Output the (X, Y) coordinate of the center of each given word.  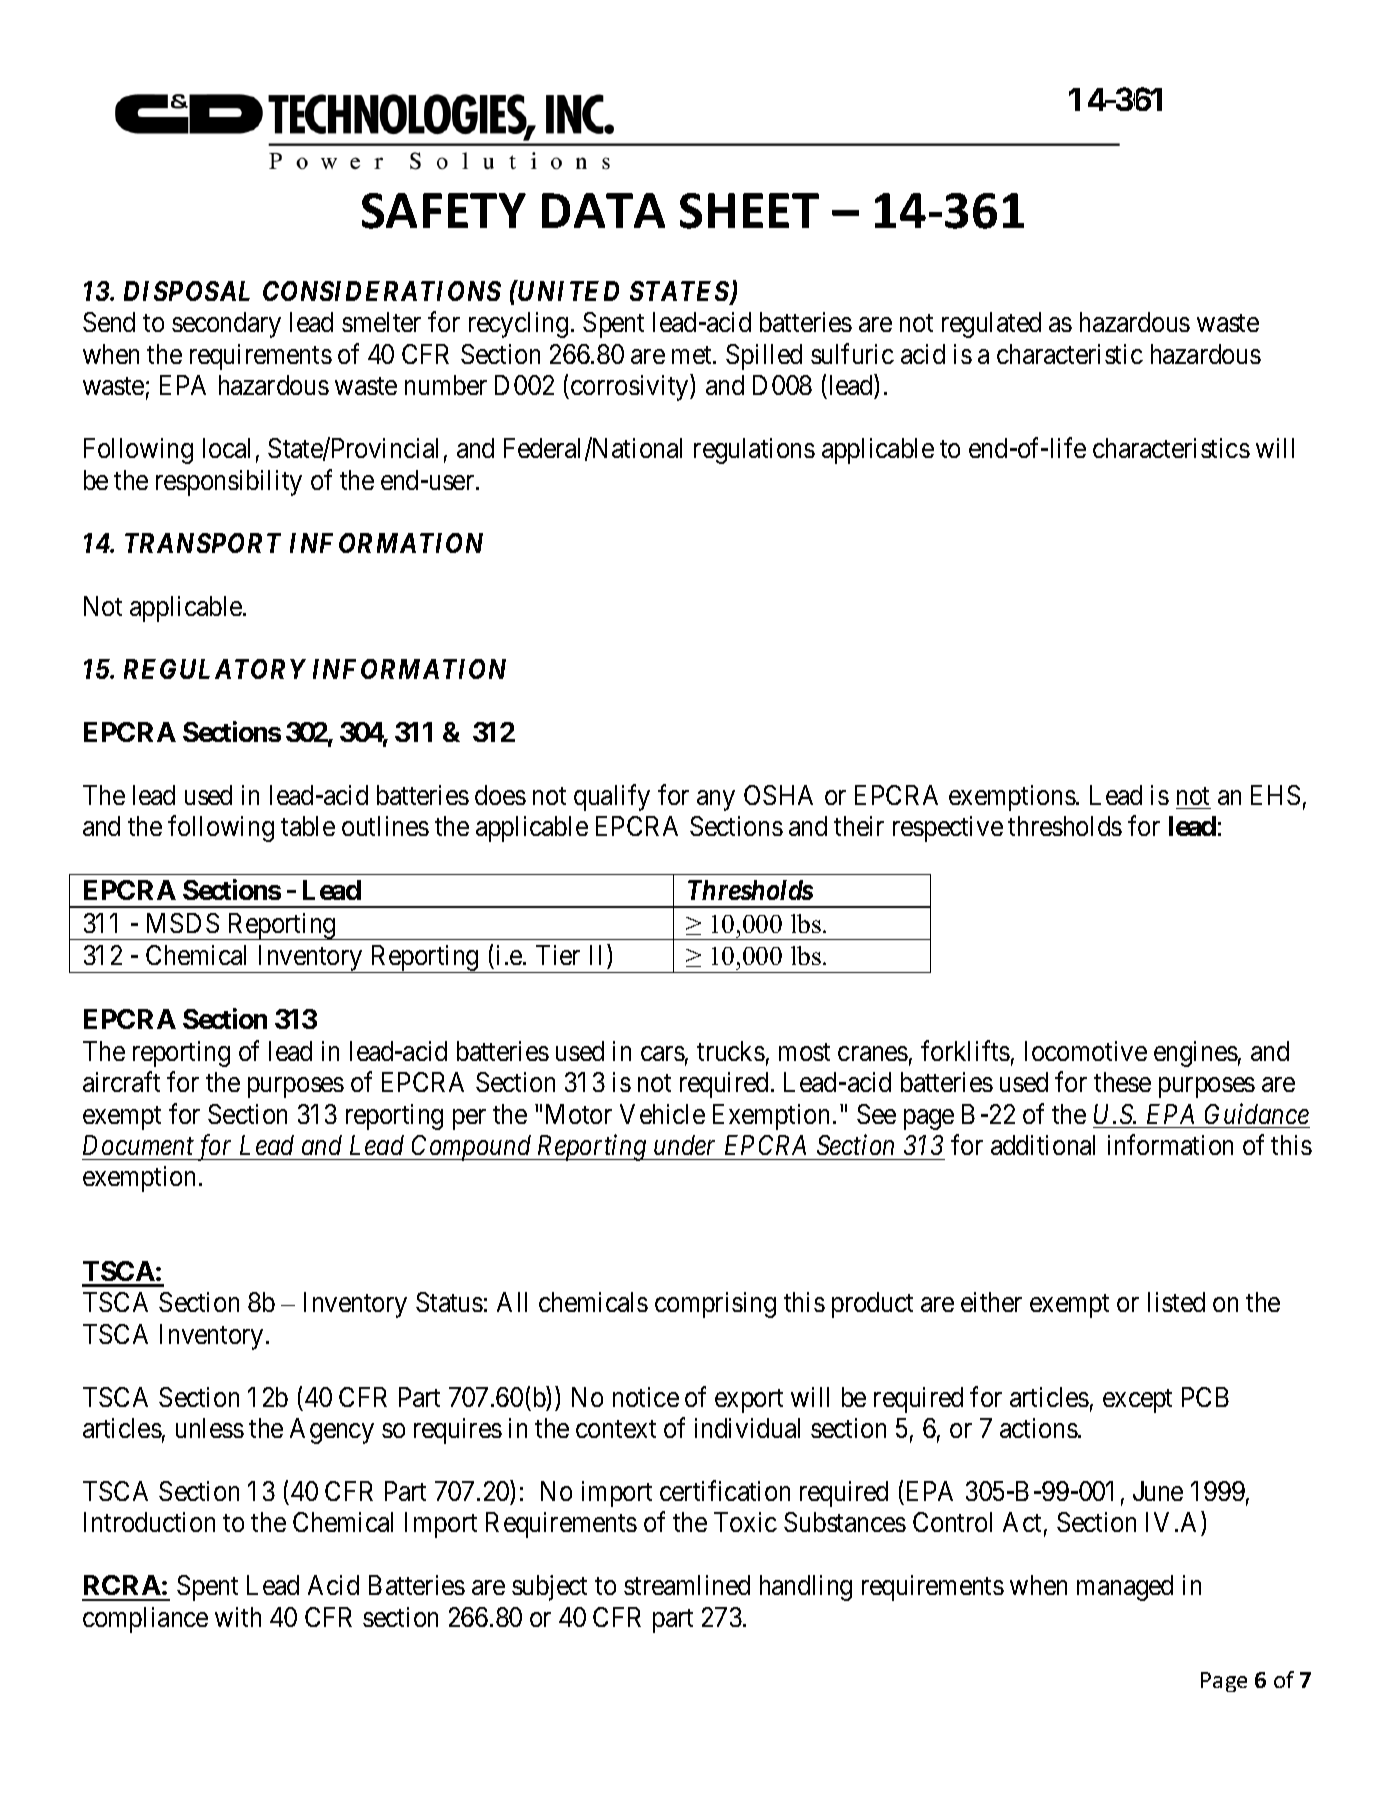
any (716, 800)
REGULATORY (215, 669)
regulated (991, 325)
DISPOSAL (187, 291)
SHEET (749, 211)
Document (138, 1145)
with (238, 1617)
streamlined (687, 1585)
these (1122, 1082)
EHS (1275, 795)
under (684, 1145)
